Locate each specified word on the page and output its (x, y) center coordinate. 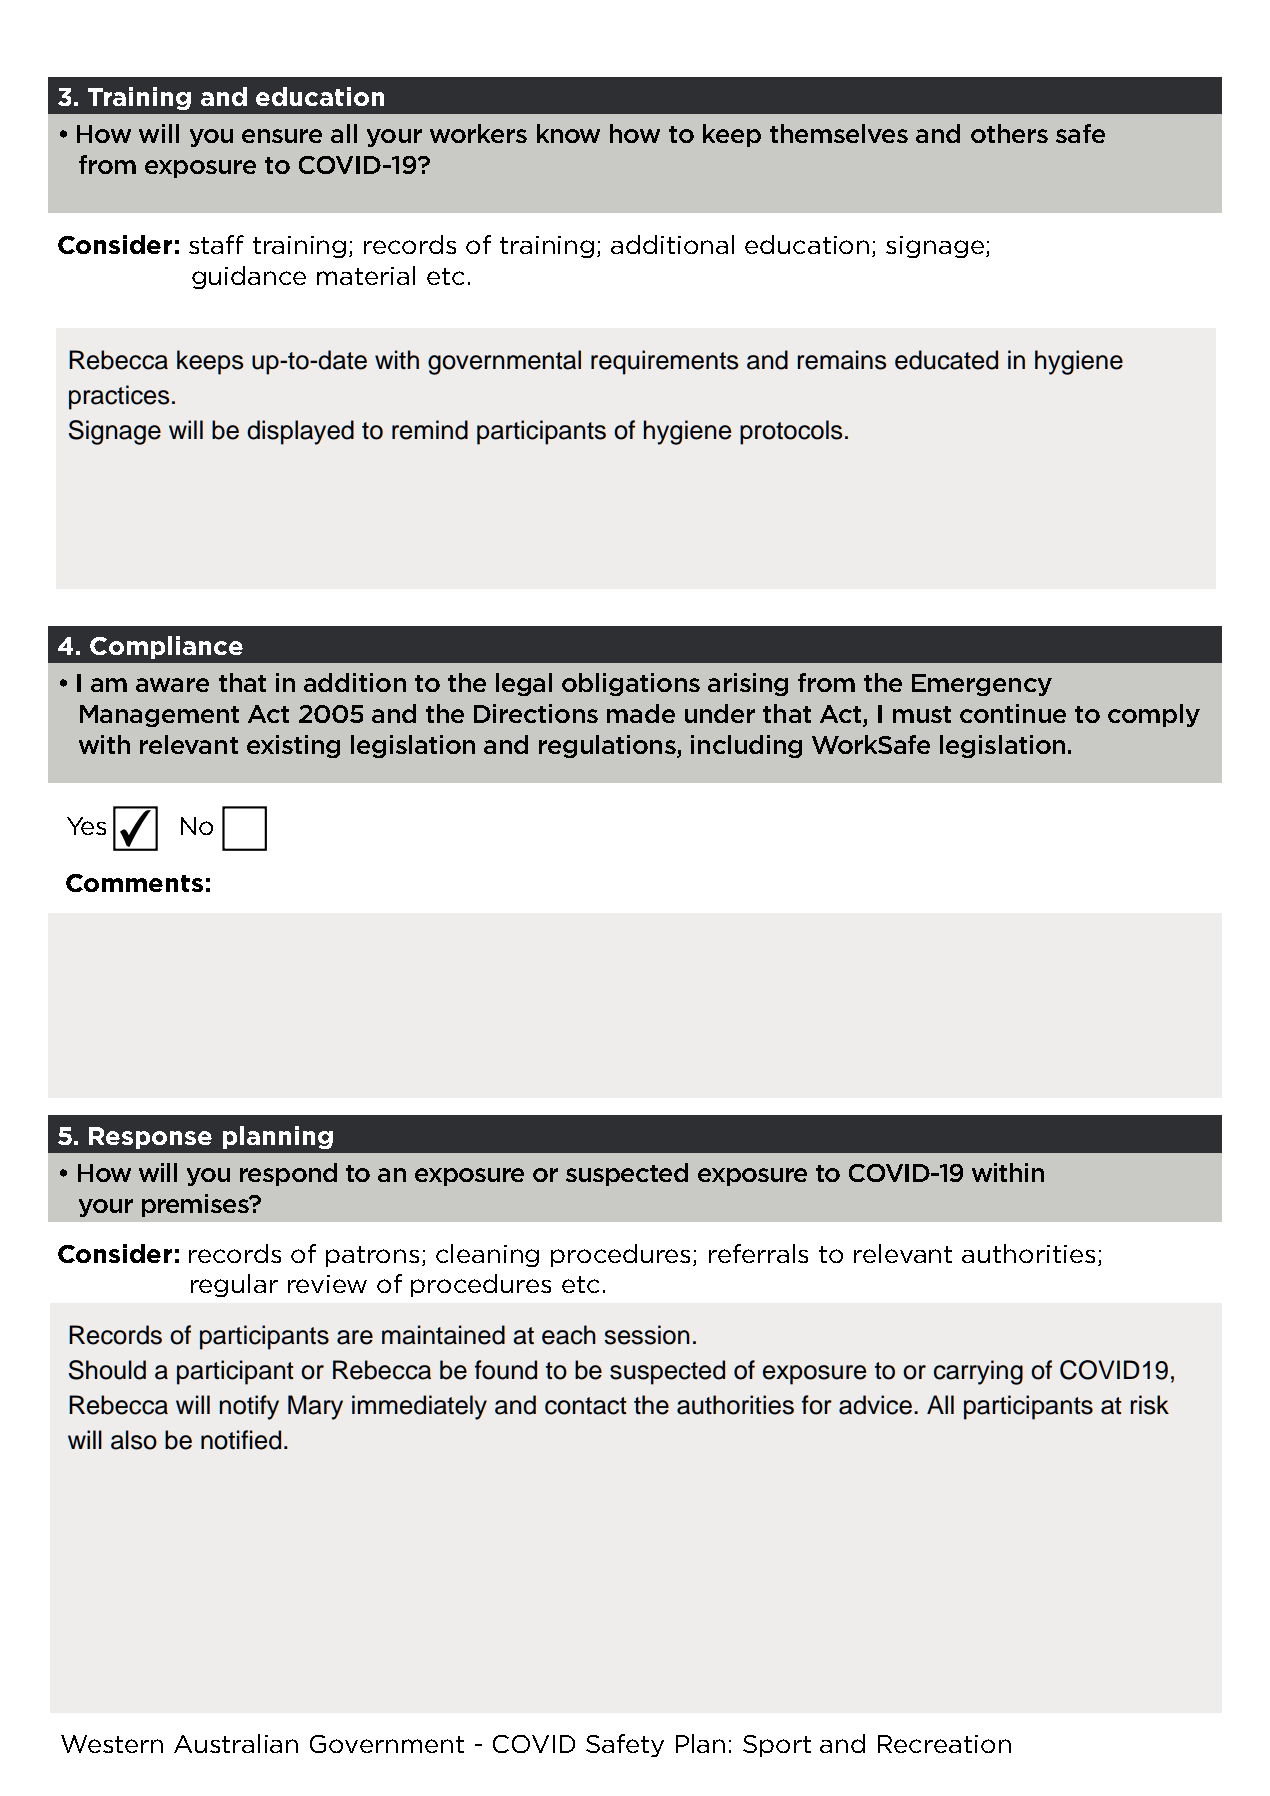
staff (216, 244)
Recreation (944, 1744)
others (1009, 133)
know (568, 133)
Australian (236, 1743)
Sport (777, 1746)
